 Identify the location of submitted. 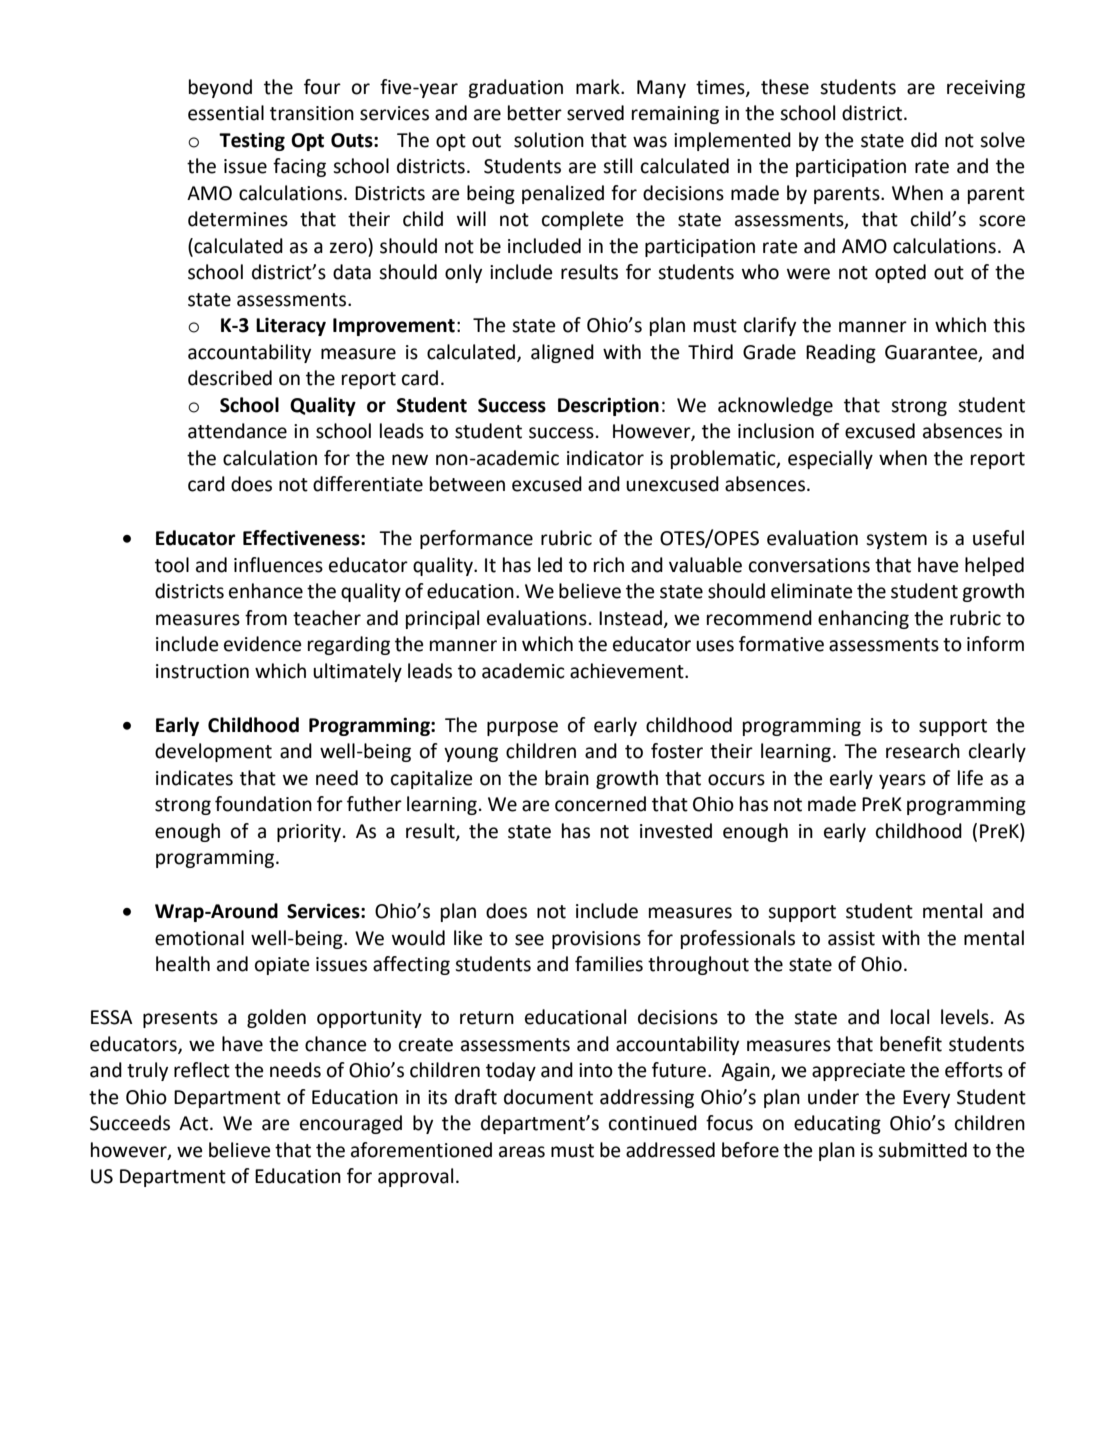
(922, 1150).
